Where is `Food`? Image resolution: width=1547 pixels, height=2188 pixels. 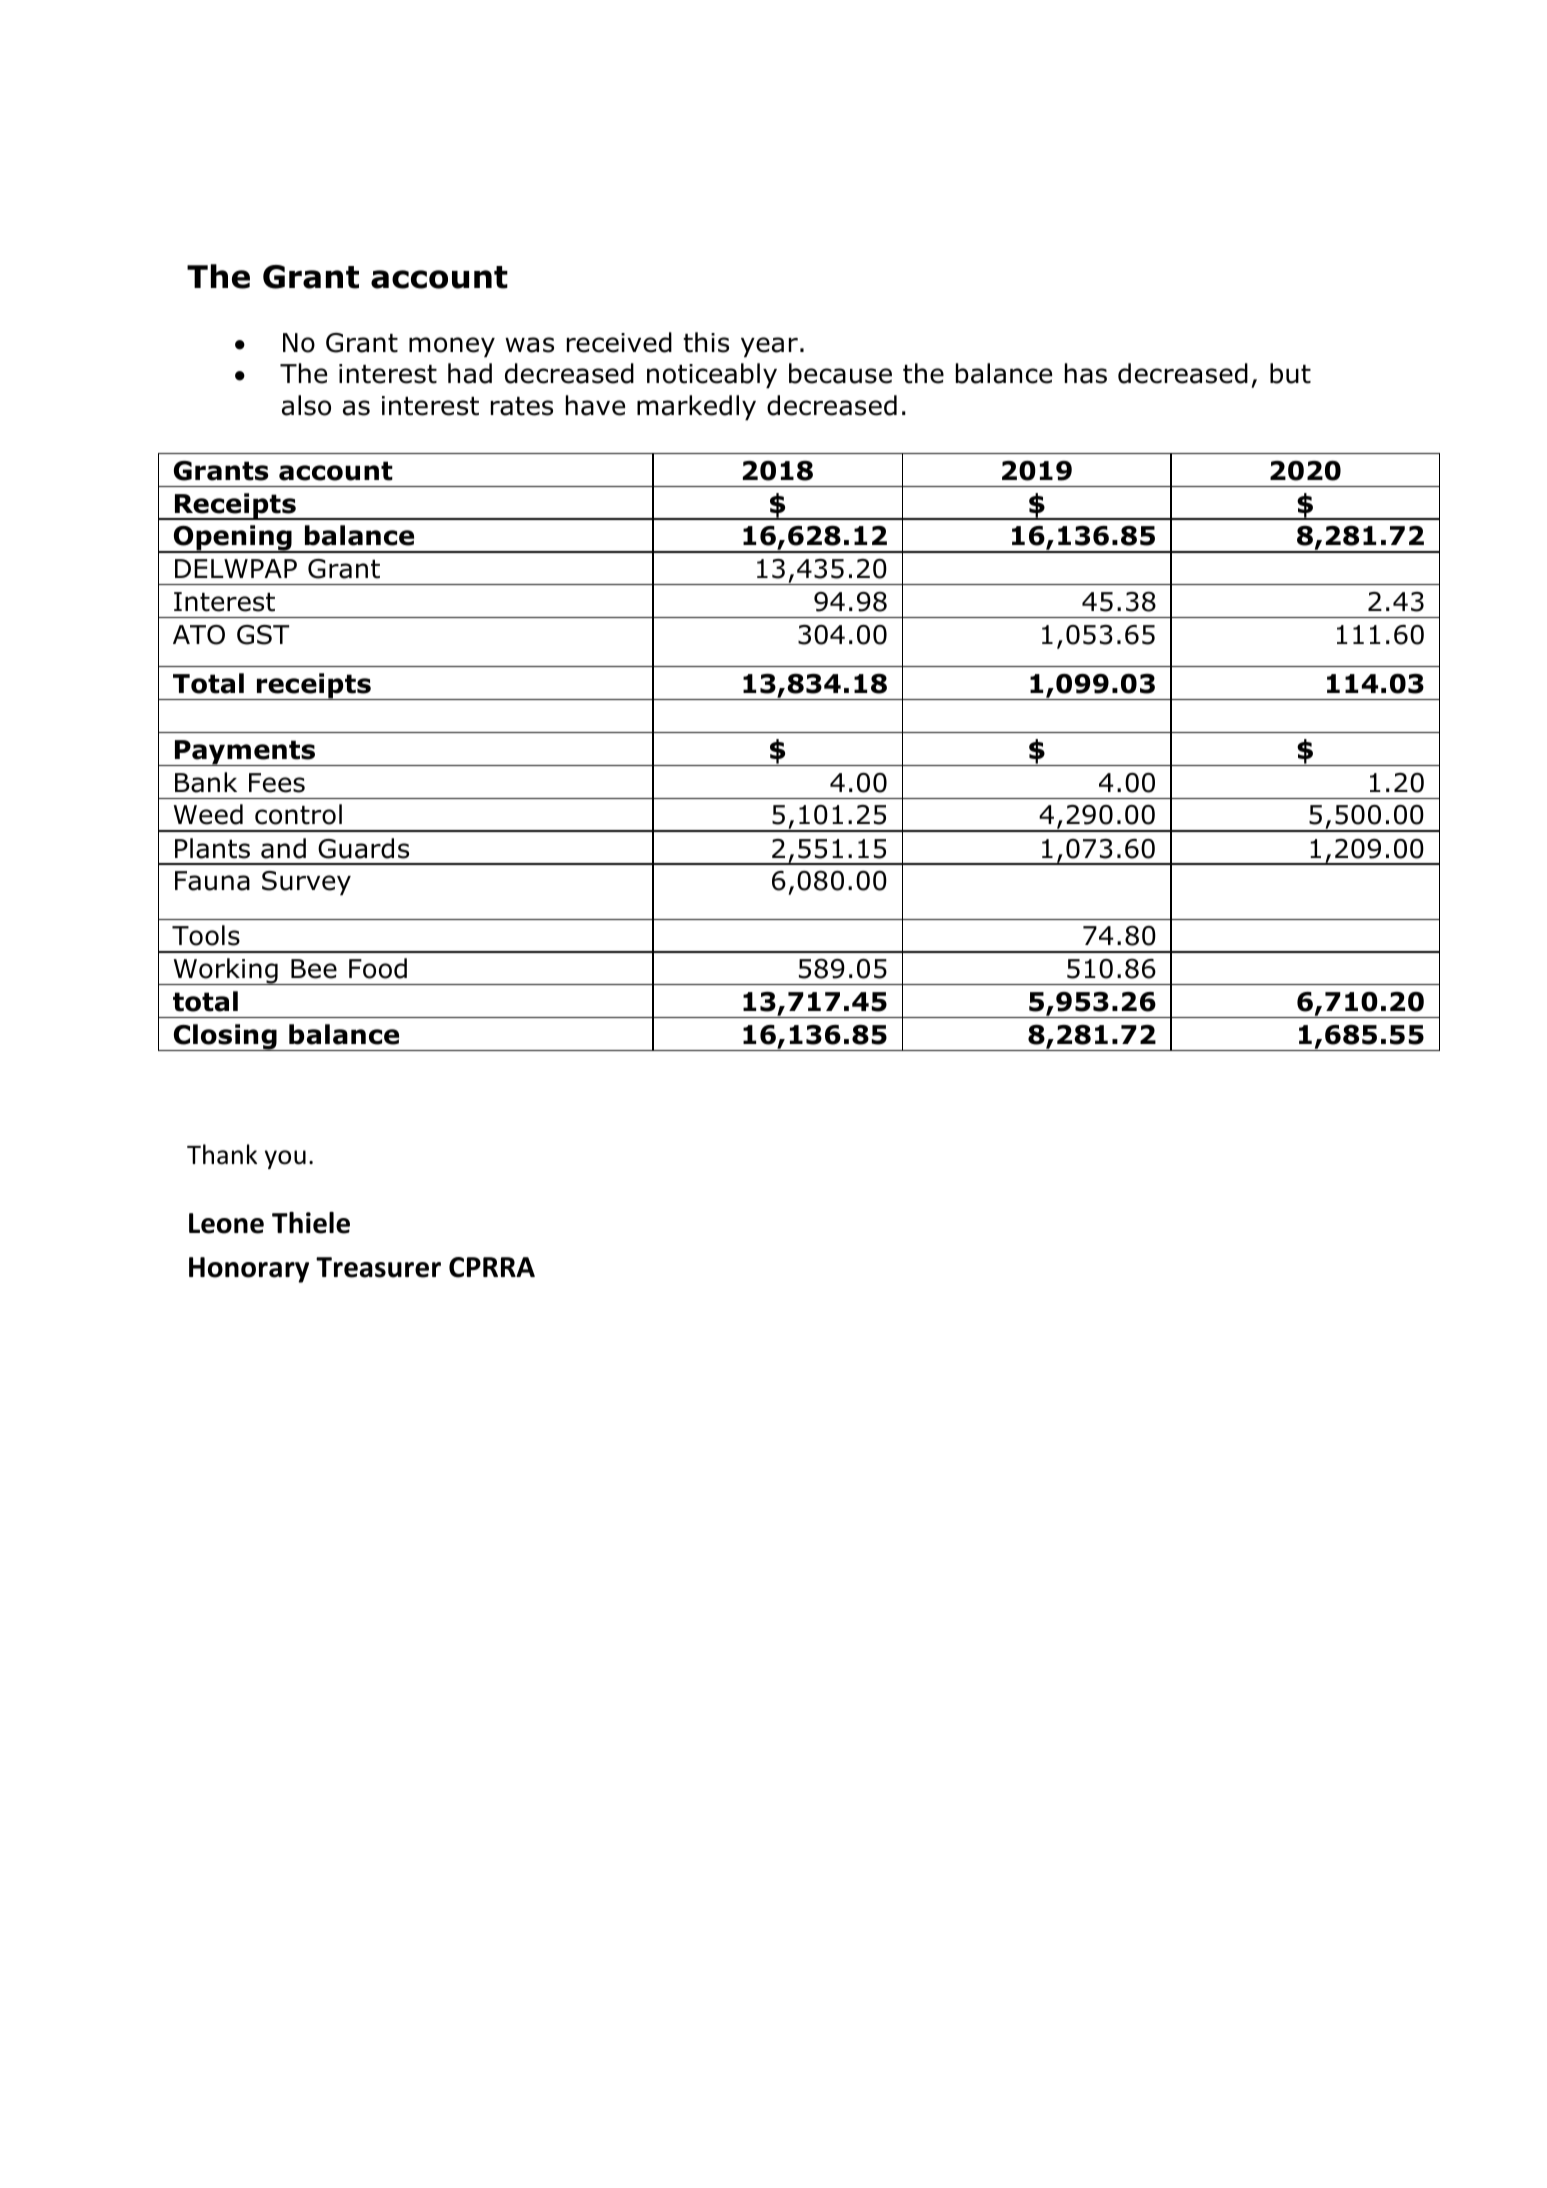 Food is located at coordinates (378, 968).
